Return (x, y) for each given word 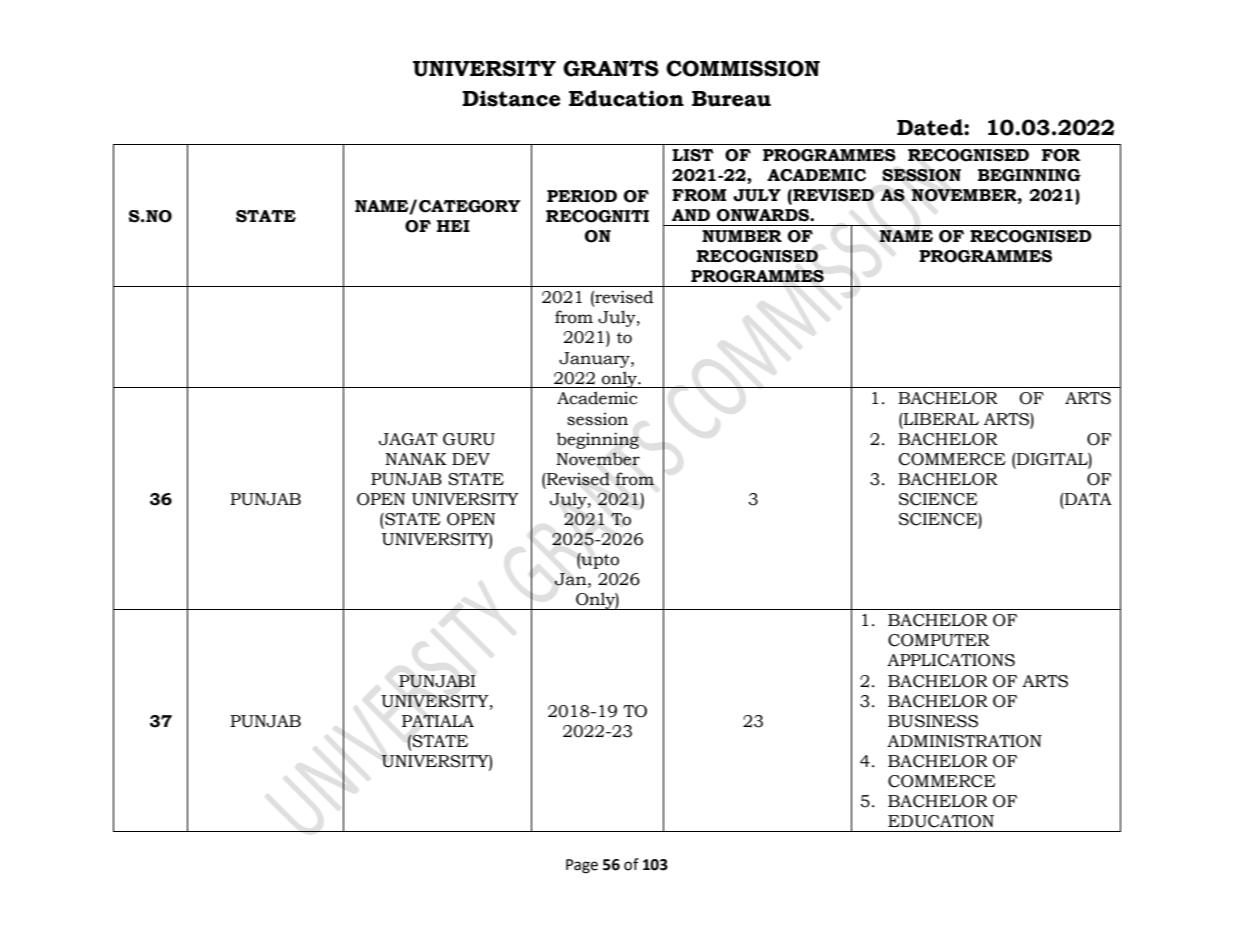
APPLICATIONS (951, 660)
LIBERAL (940, 419)
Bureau (731, 99)
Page (582, 866)
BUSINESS (933, 721)
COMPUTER (939, 640)
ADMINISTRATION (964, 741)
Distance (511, 98)
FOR (1061, 155)
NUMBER (742, 236)
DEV (471, 459)
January (595, 360)
